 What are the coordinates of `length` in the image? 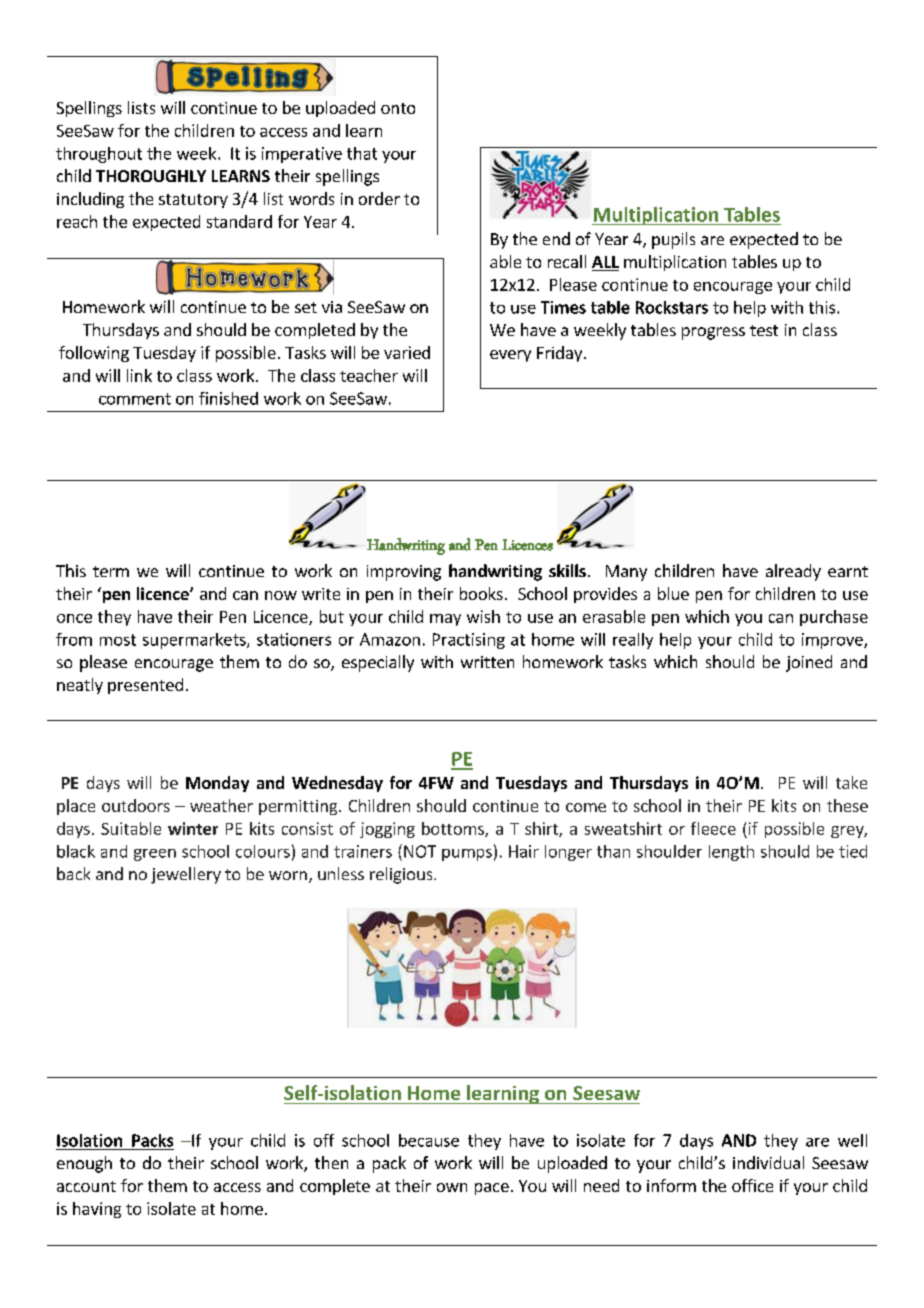 It's located at (731, 853).
